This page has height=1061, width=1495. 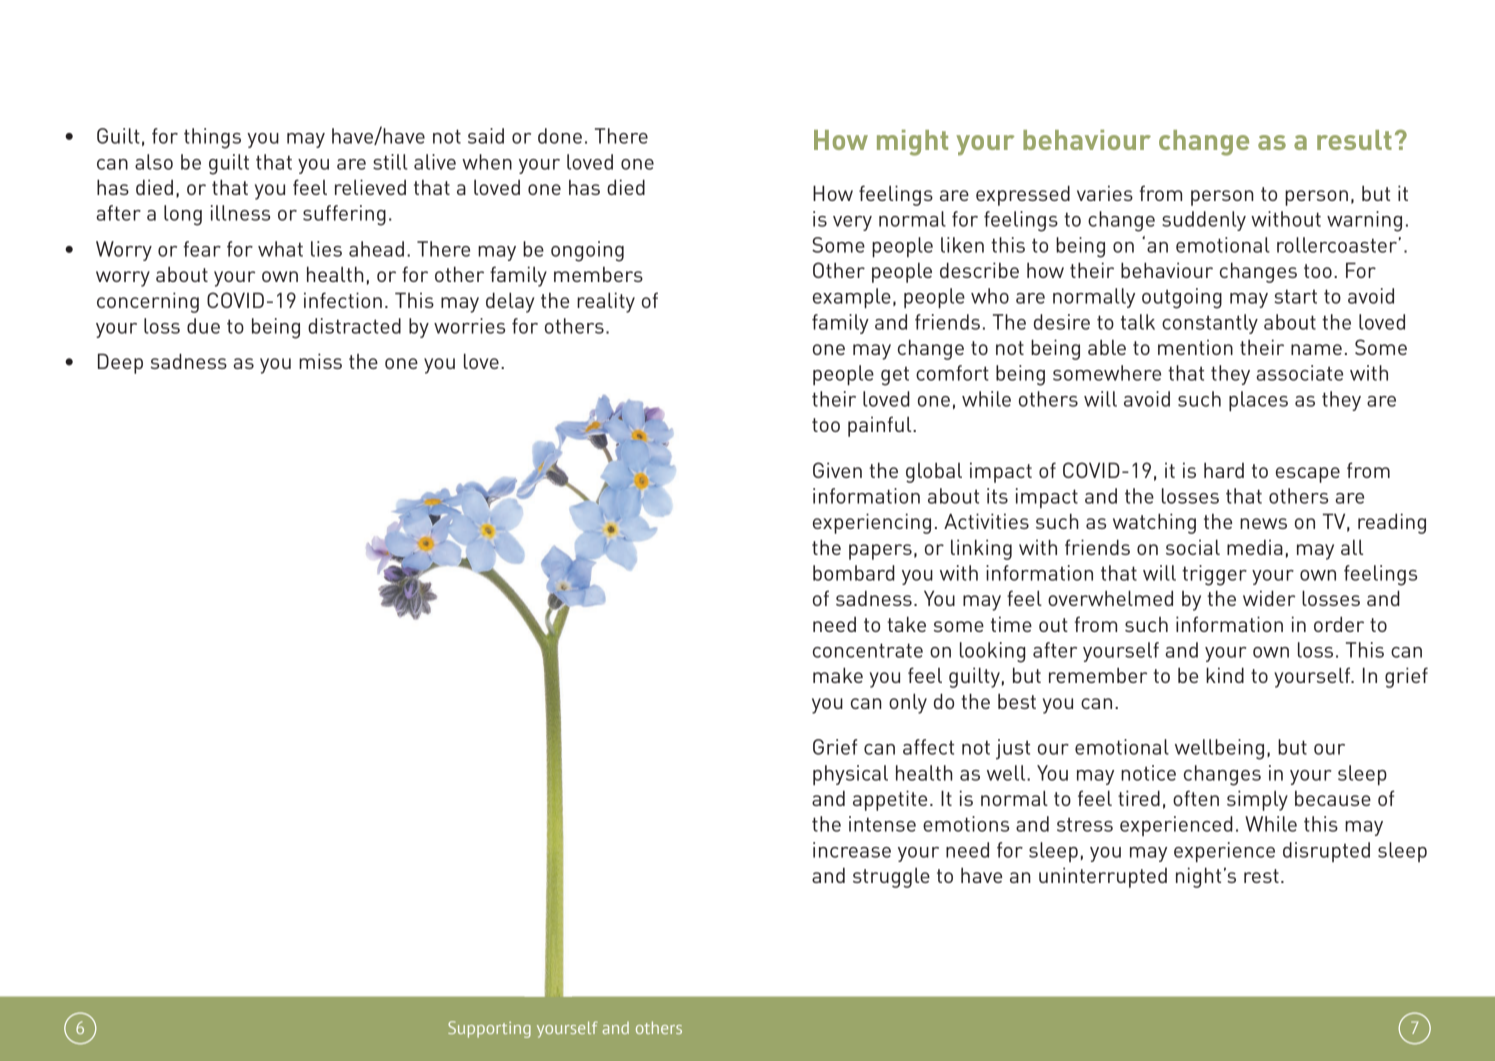 What do you see at coordinates (1354, 140) in the page?
I see `result` at bounding box center [1354, 140].
